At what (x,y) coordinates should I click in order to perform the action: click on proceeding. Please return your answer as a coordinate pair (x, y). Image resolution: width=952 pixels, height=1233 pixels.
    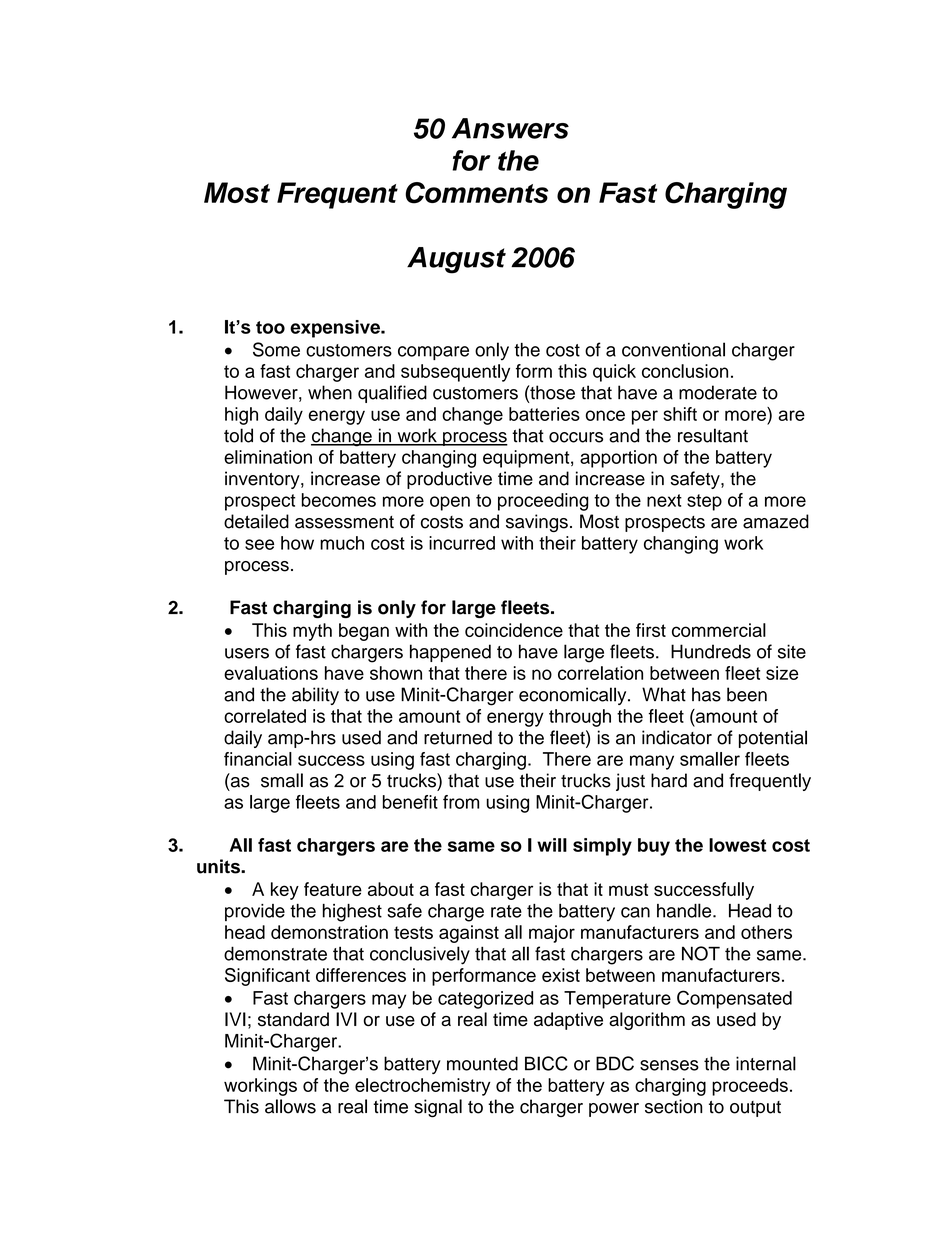
    Looking at the image, I should click on (543, 502).
